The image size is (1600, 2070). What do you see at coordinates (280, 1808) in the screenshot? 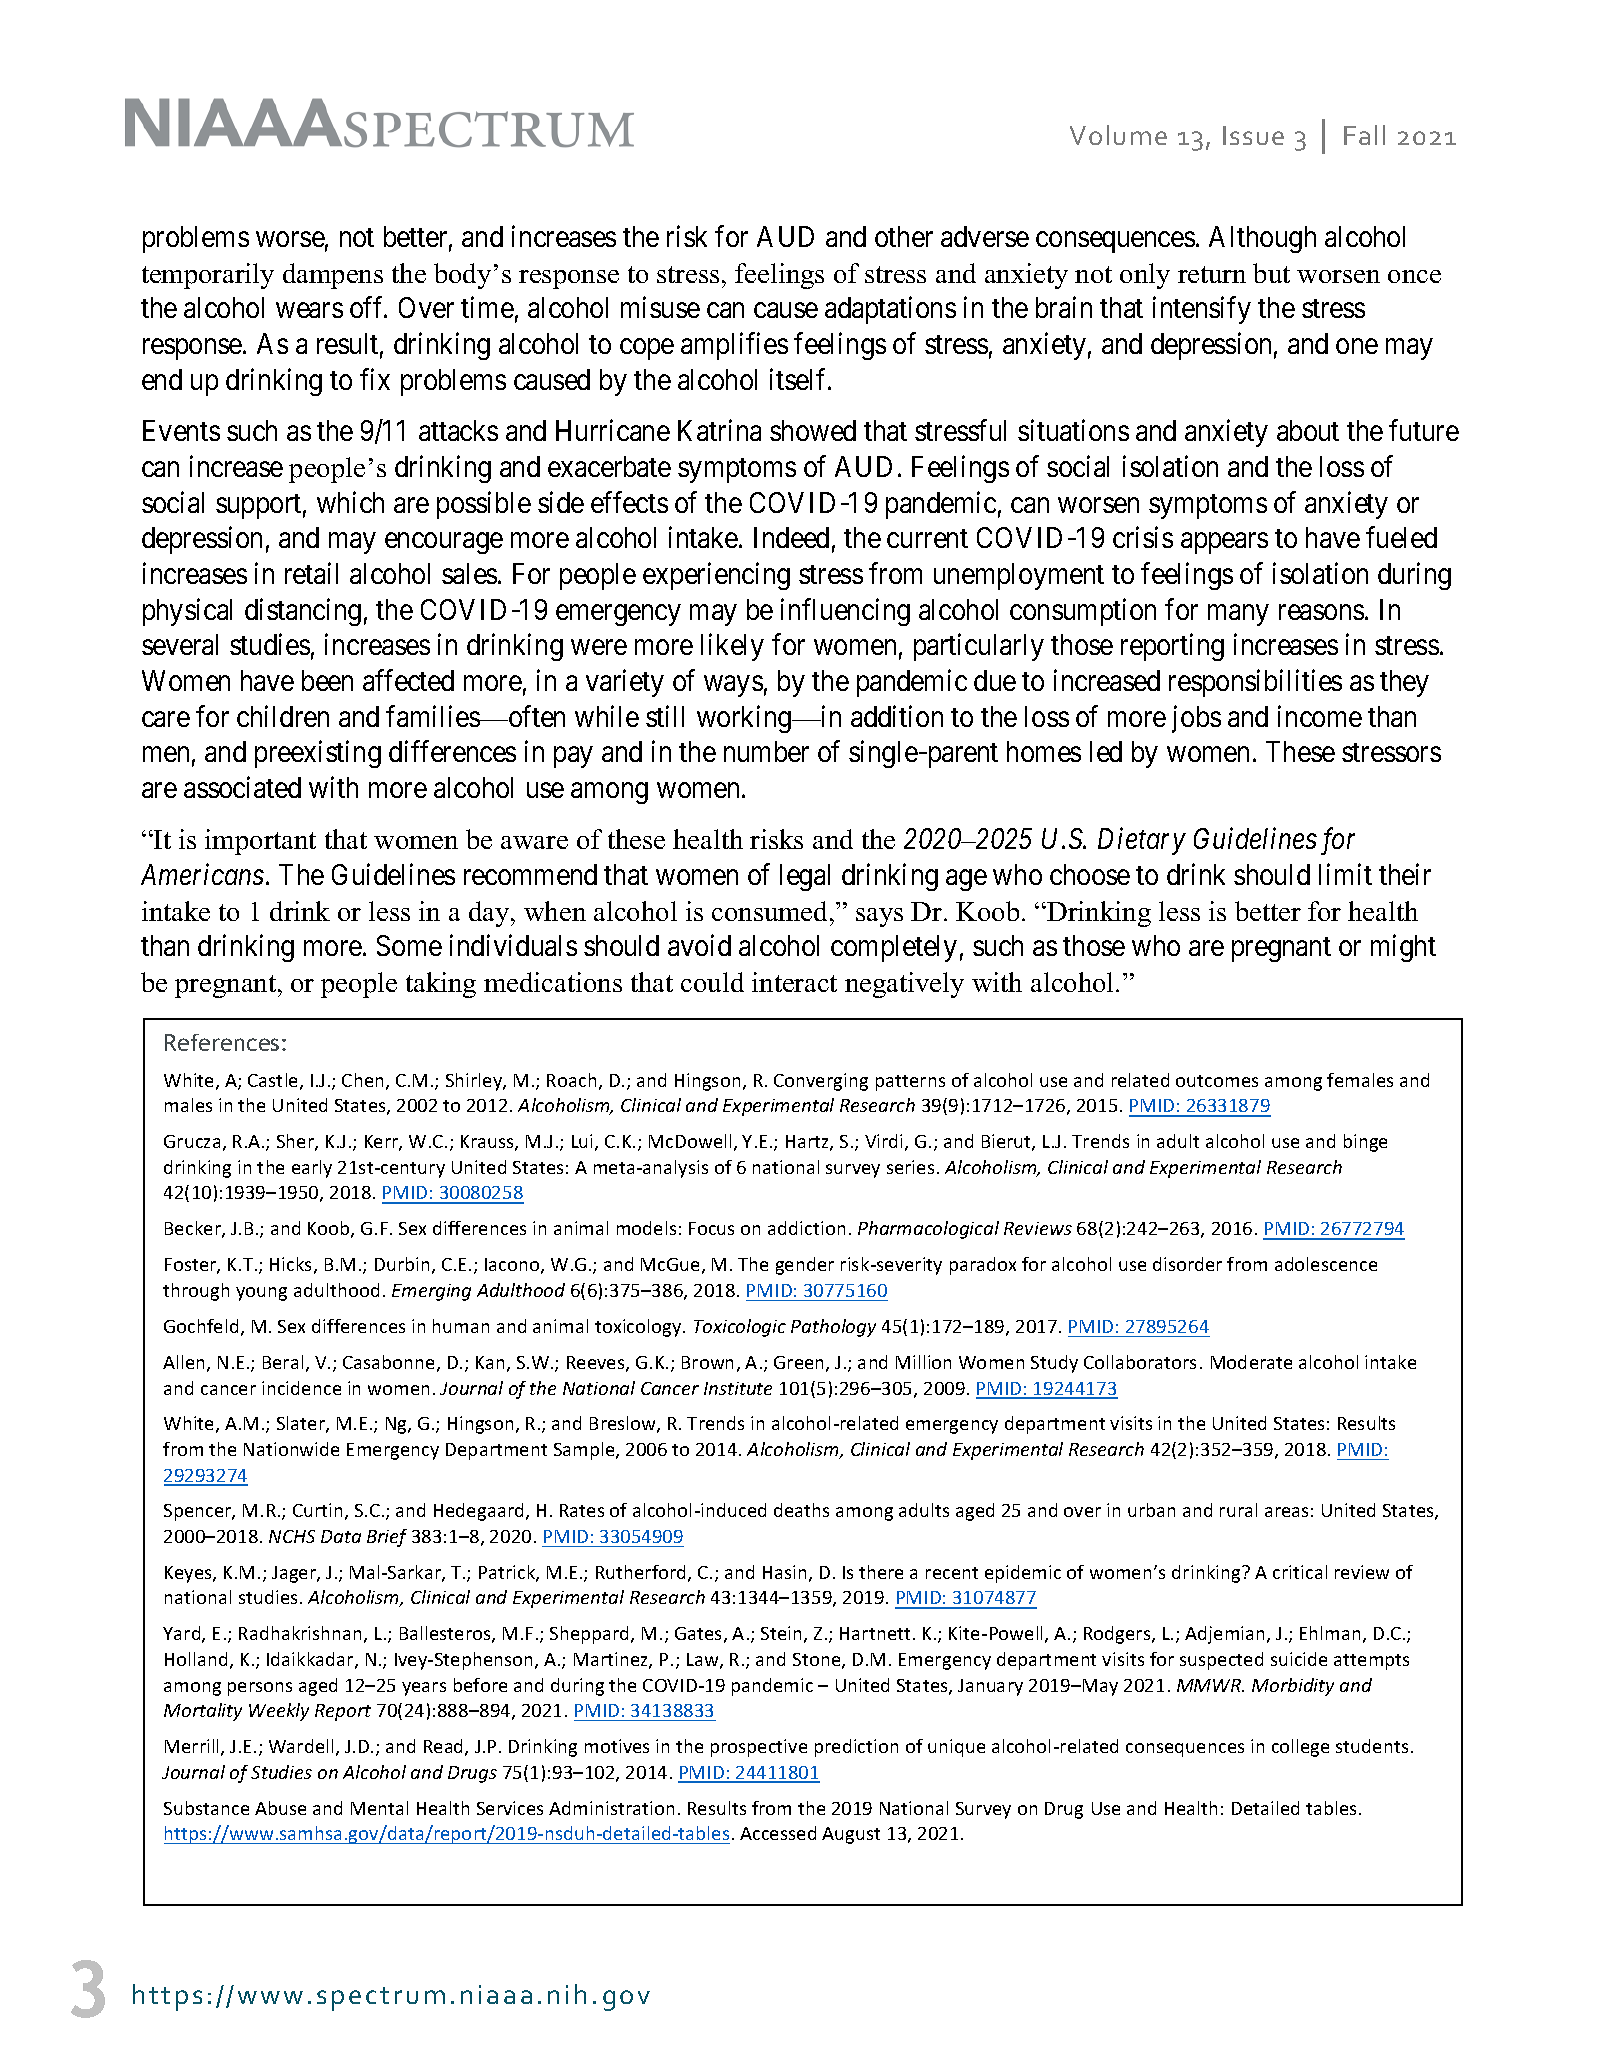
I see `Abuse` at bounding box center [280, 1808].
